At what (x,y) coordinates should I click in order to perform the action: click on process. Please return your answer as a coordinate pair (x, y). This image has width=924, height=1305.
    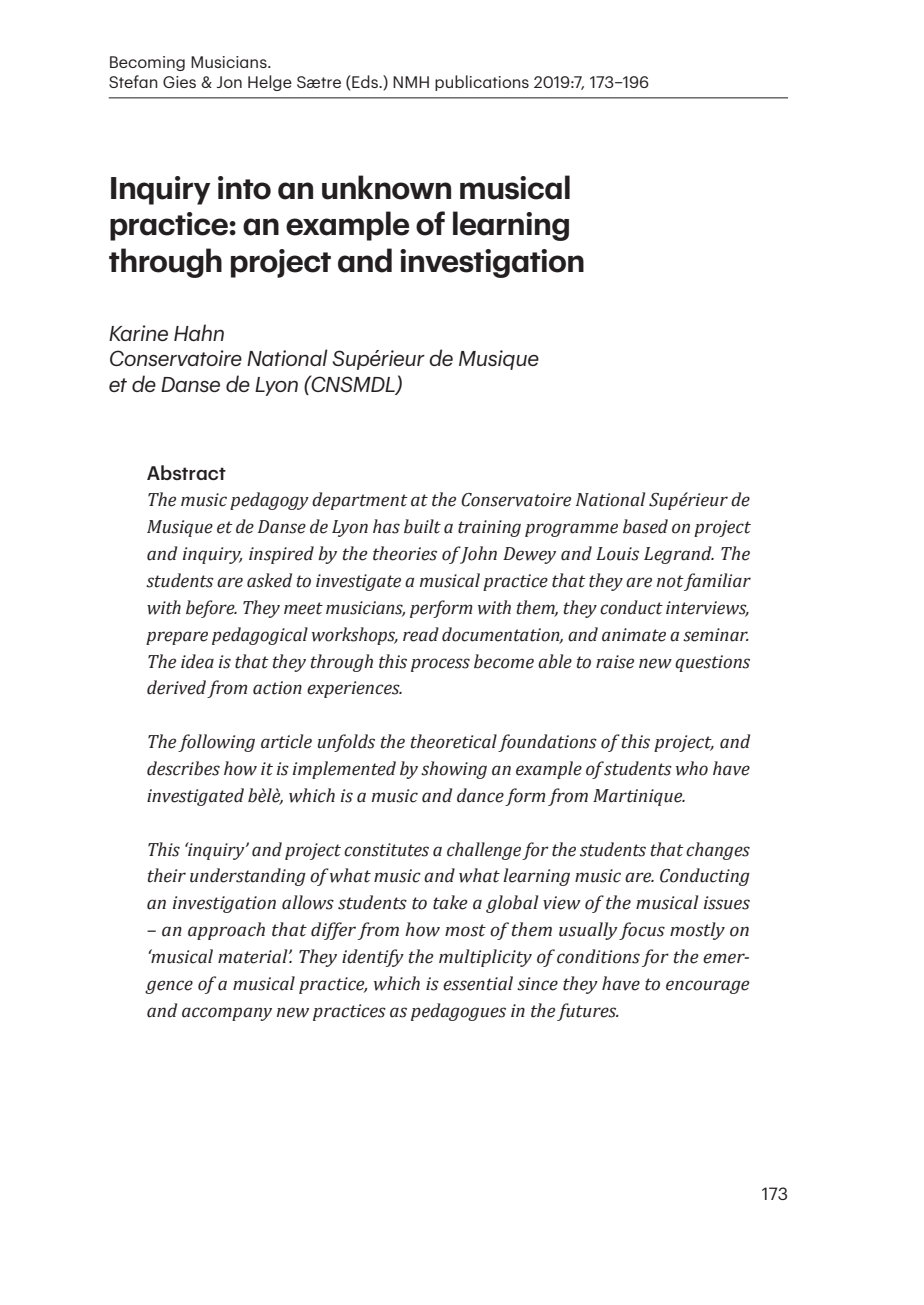
    Looking at the image, I should click on (440, 665).
